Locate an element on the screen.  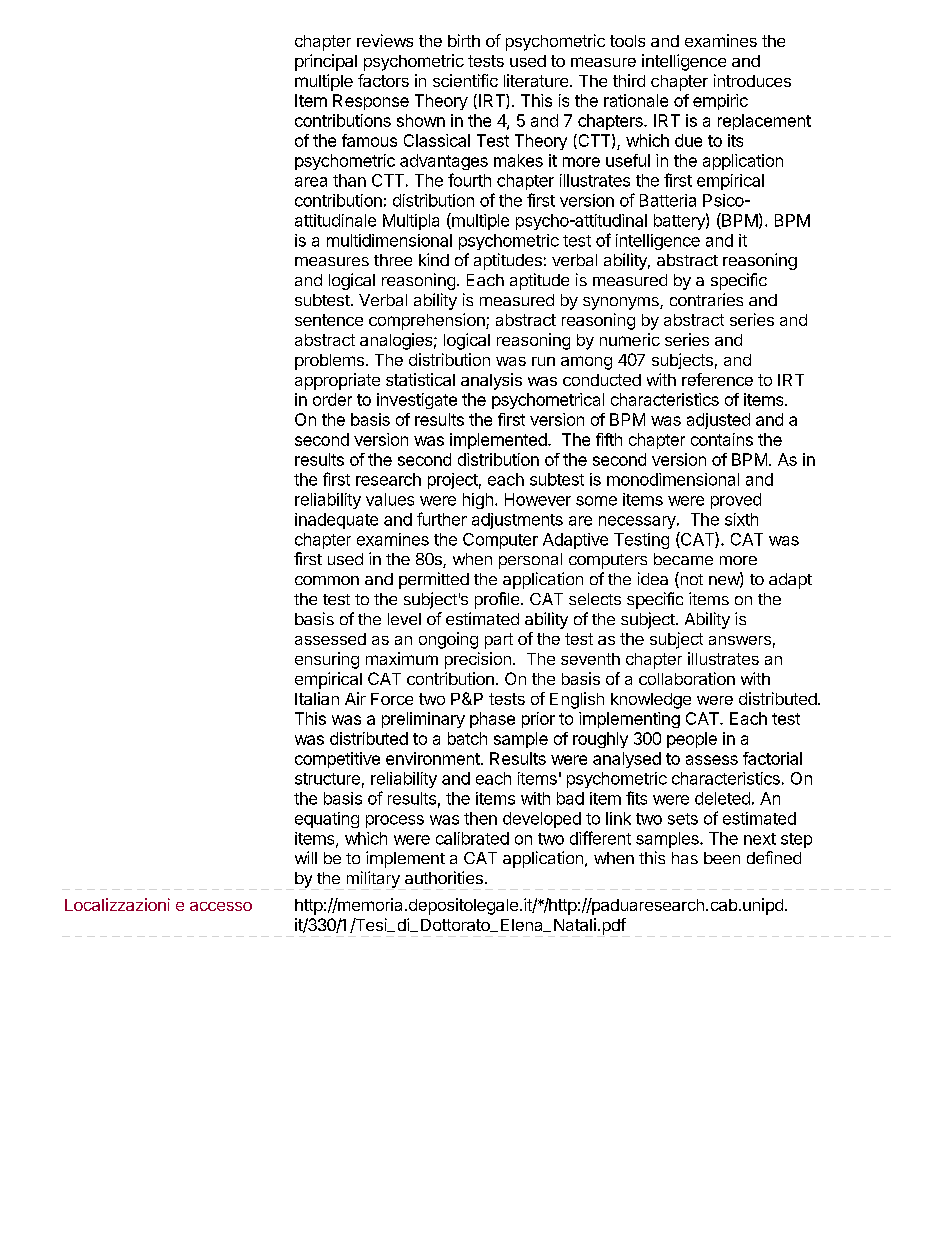
However is located at coordinates (538, 499).
